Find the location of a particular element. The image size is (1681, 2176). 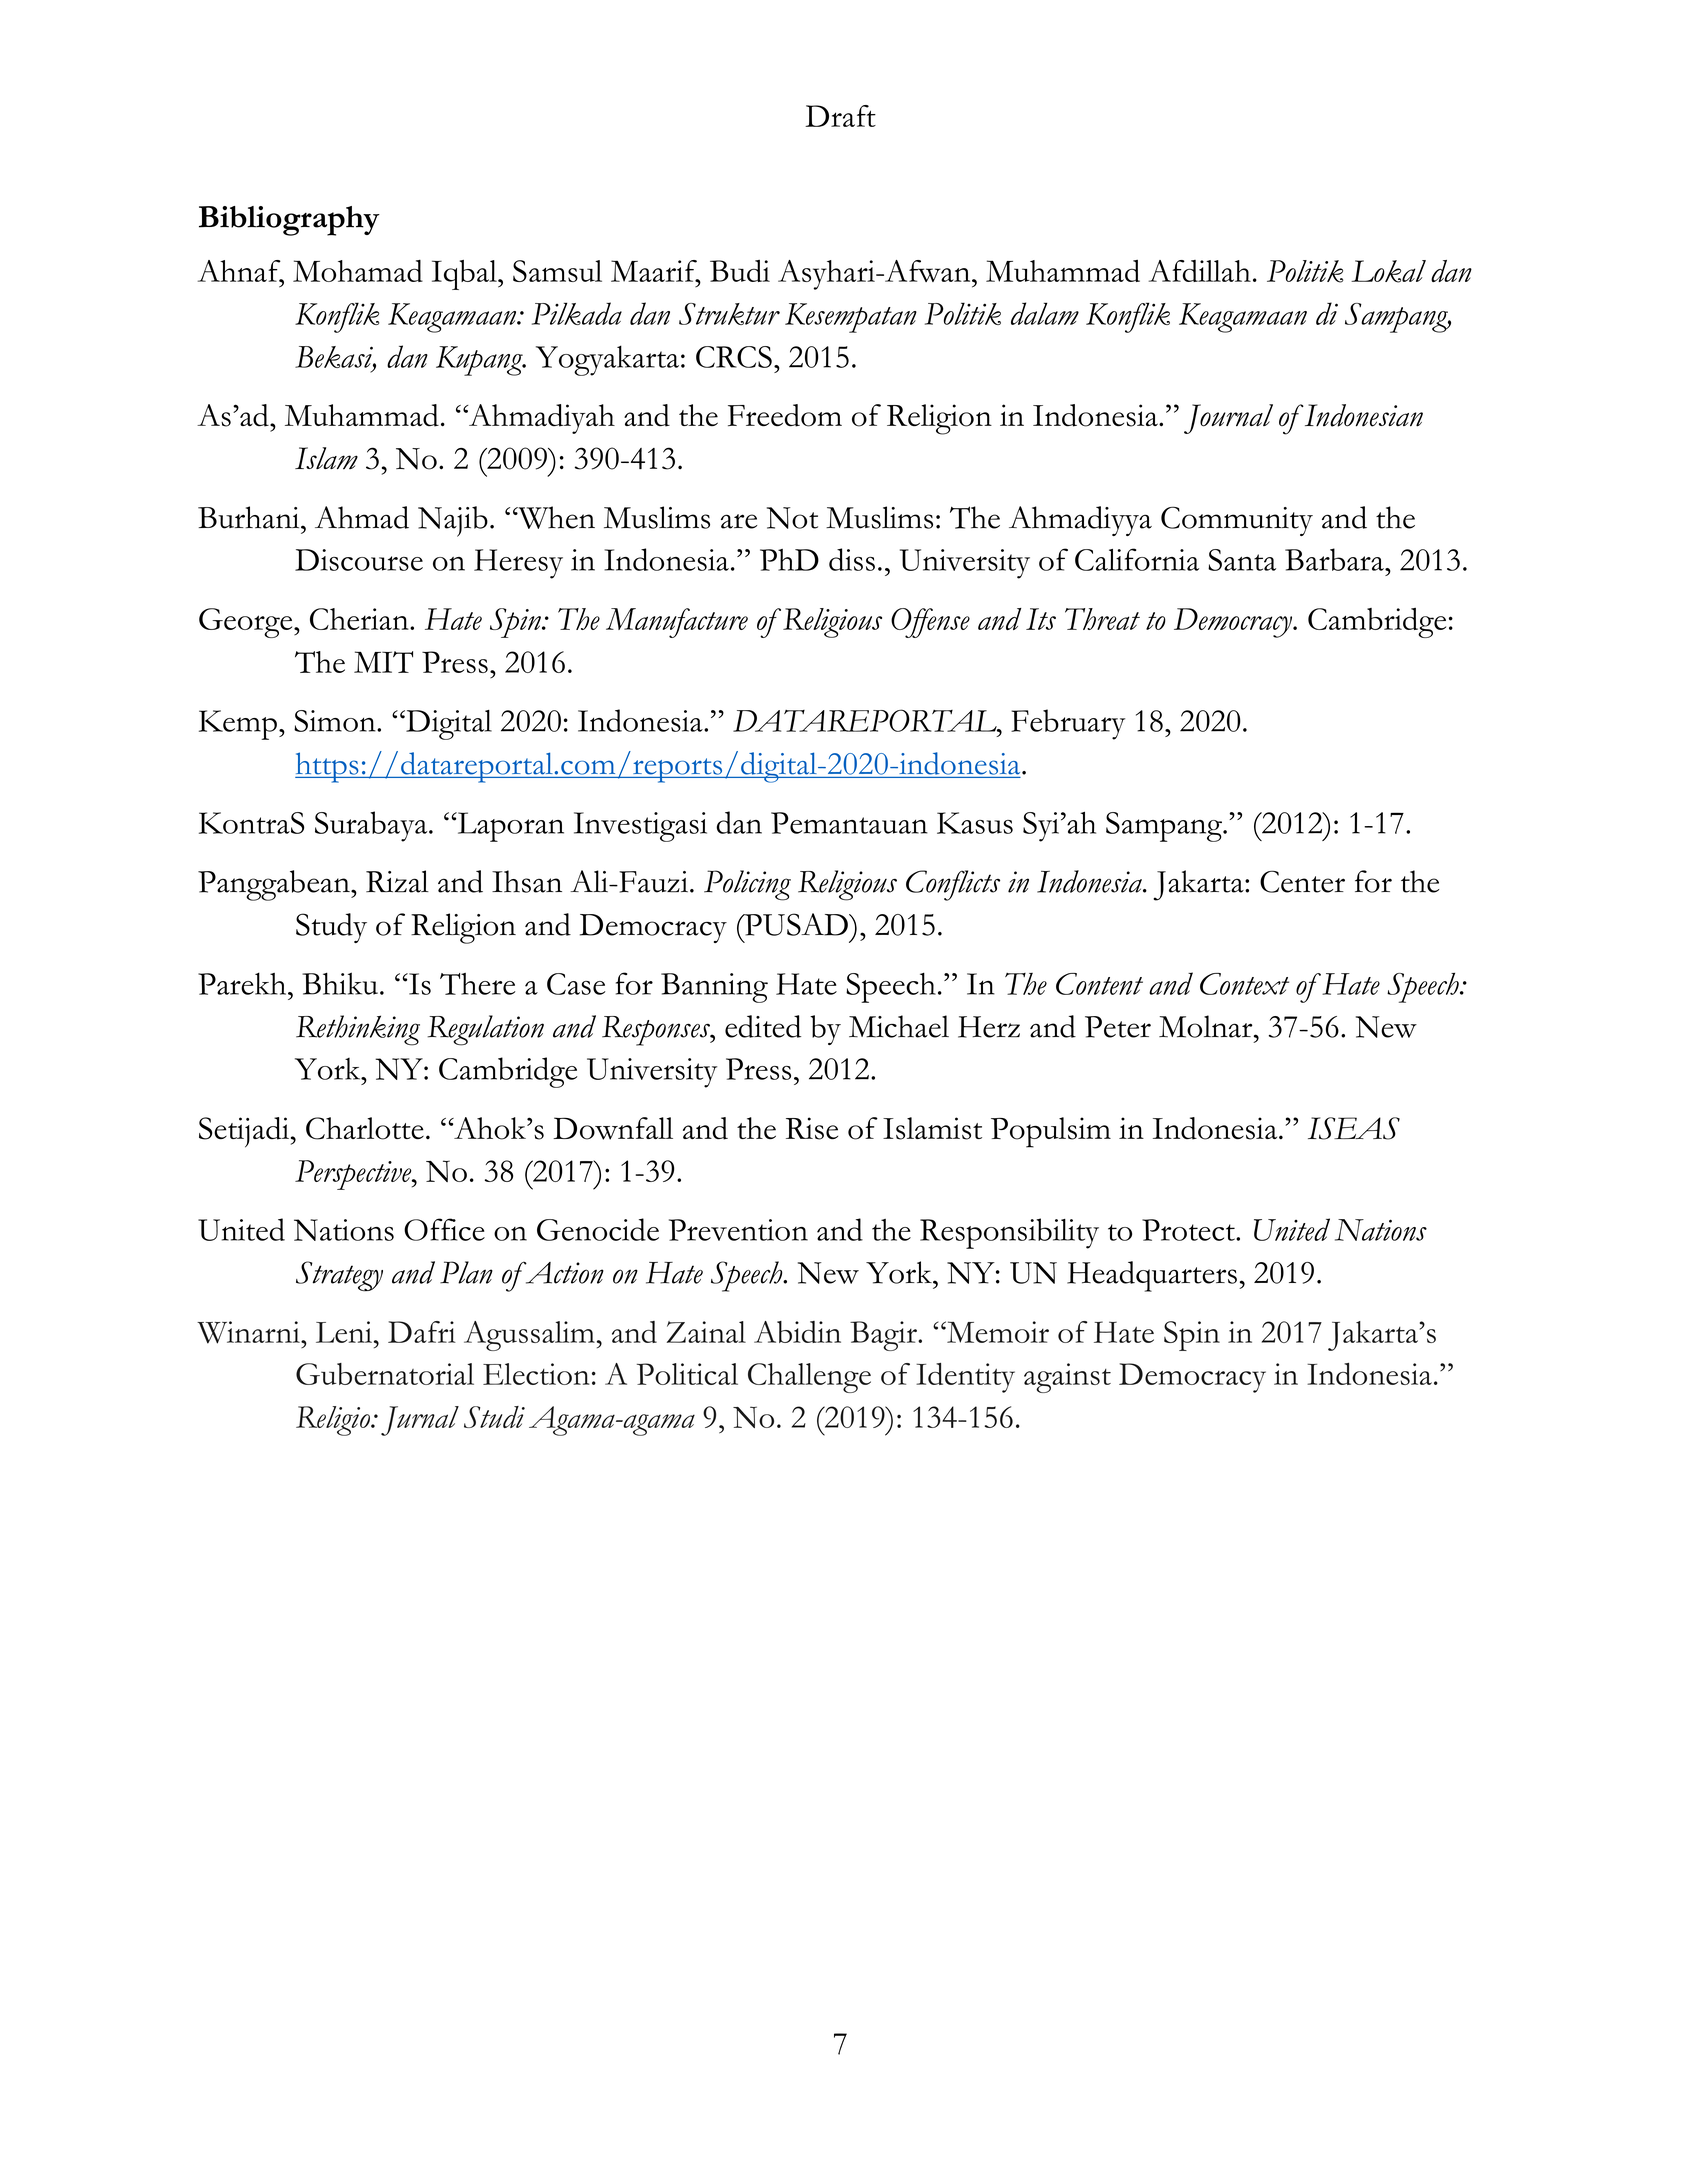

diss is located at coordinates (852, 559).
